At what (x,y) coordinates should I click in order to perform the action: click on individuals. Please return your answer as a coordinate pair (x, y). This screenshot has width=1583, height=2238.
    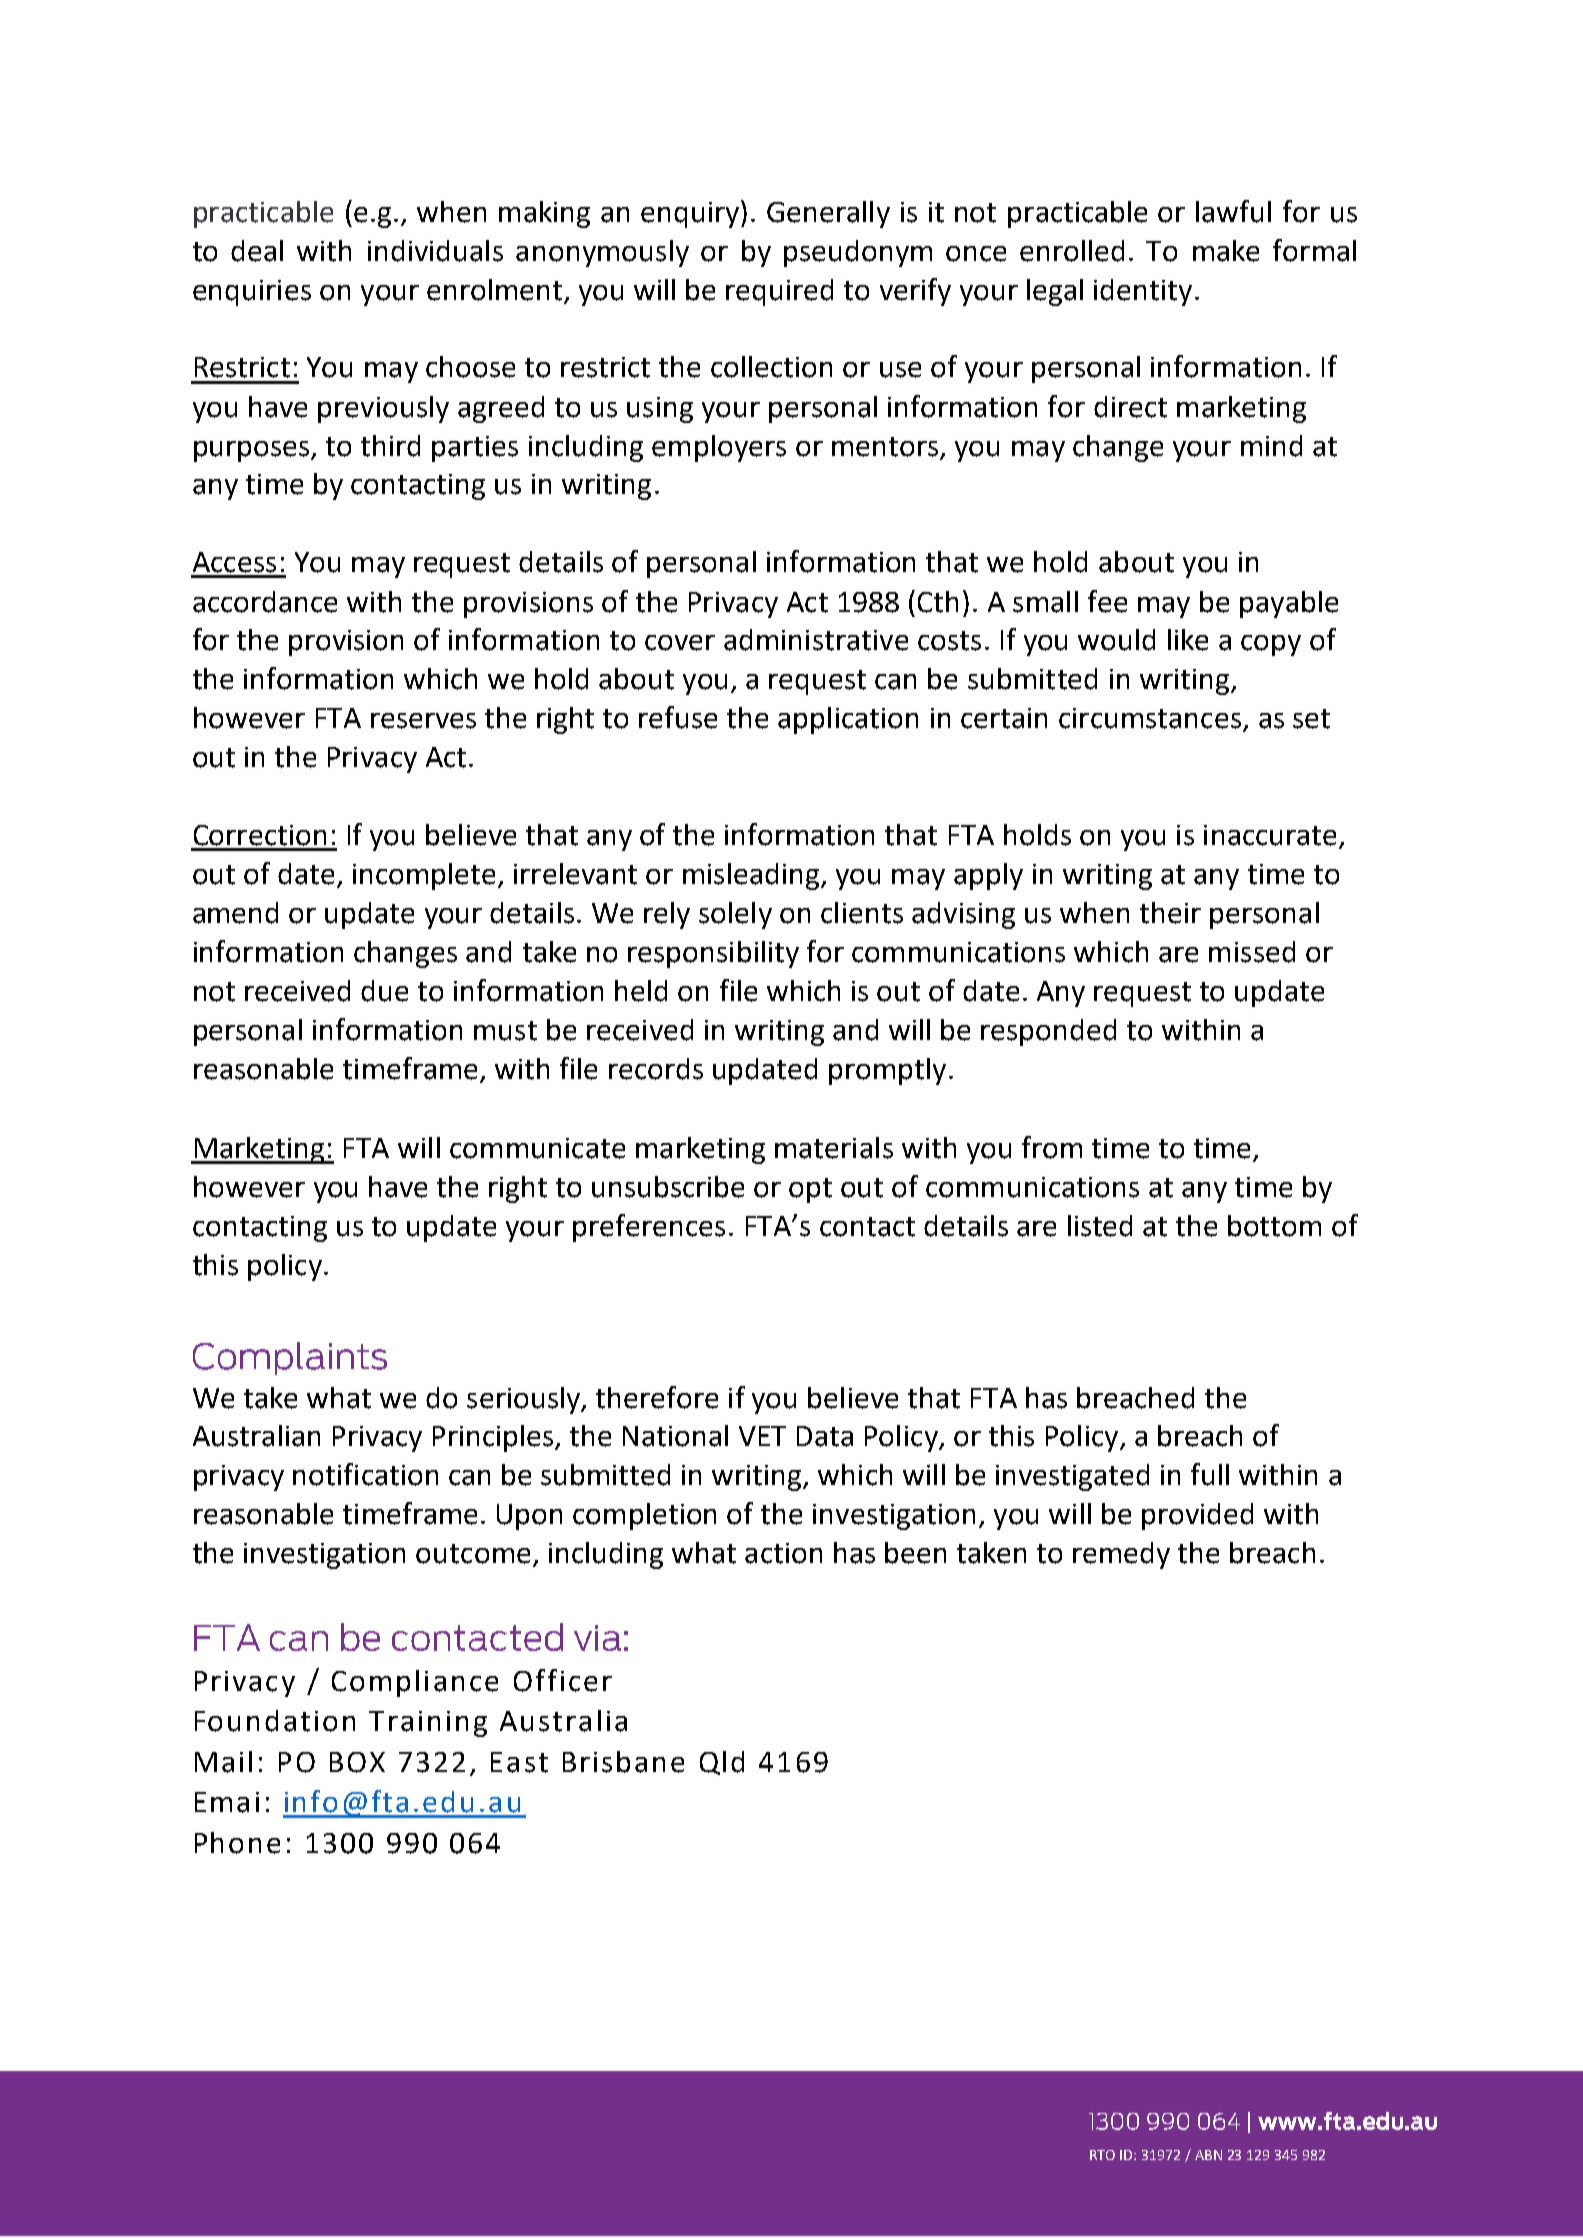
    Looking at the image, I should click on (435, 251).
